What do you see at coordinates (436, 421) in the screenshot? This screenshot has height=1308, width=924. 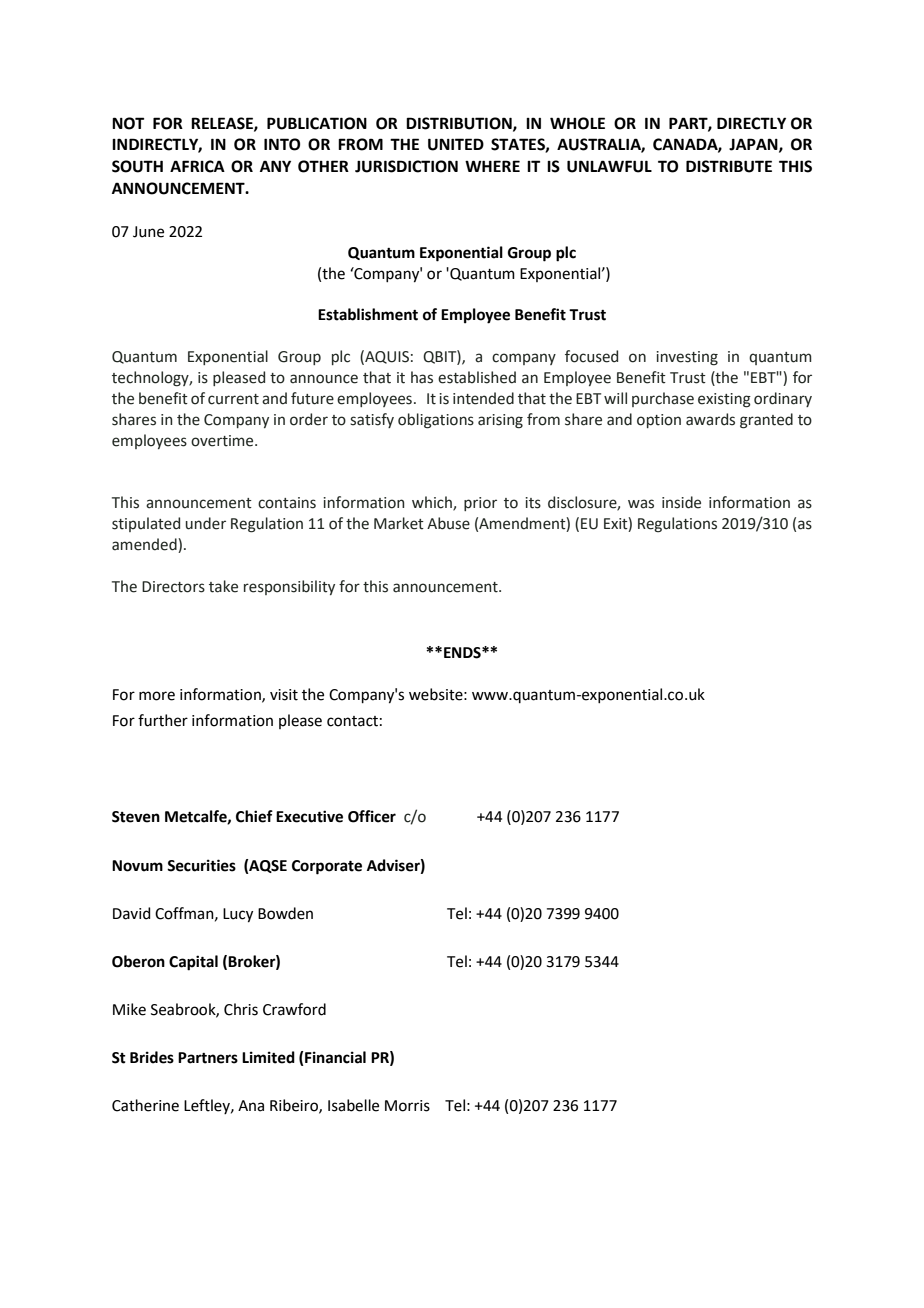 I see `obligations` at bounding box center [436, 421].
